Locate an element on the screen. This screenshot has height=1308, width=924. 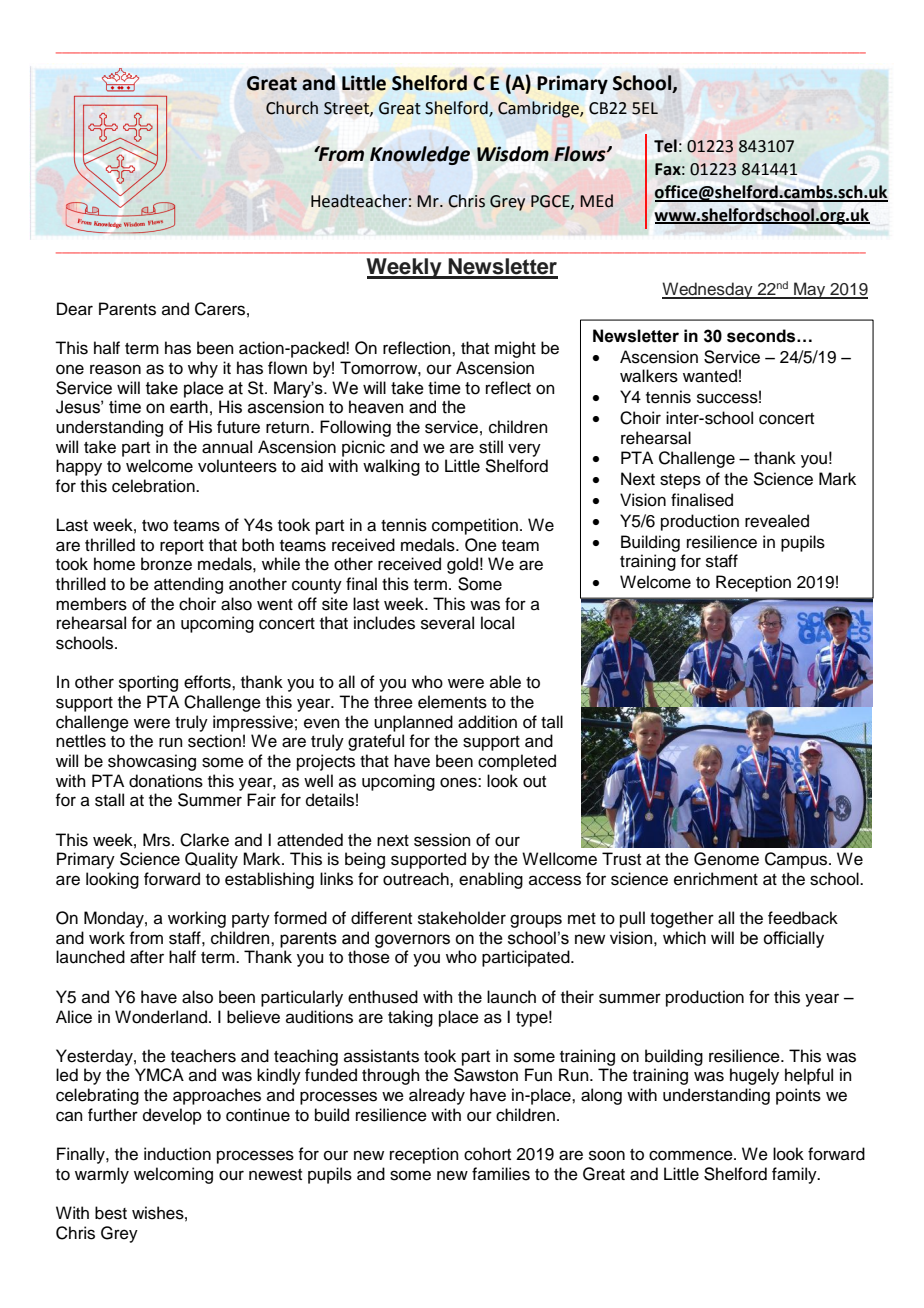
session is located at coordinates (442, 840).
